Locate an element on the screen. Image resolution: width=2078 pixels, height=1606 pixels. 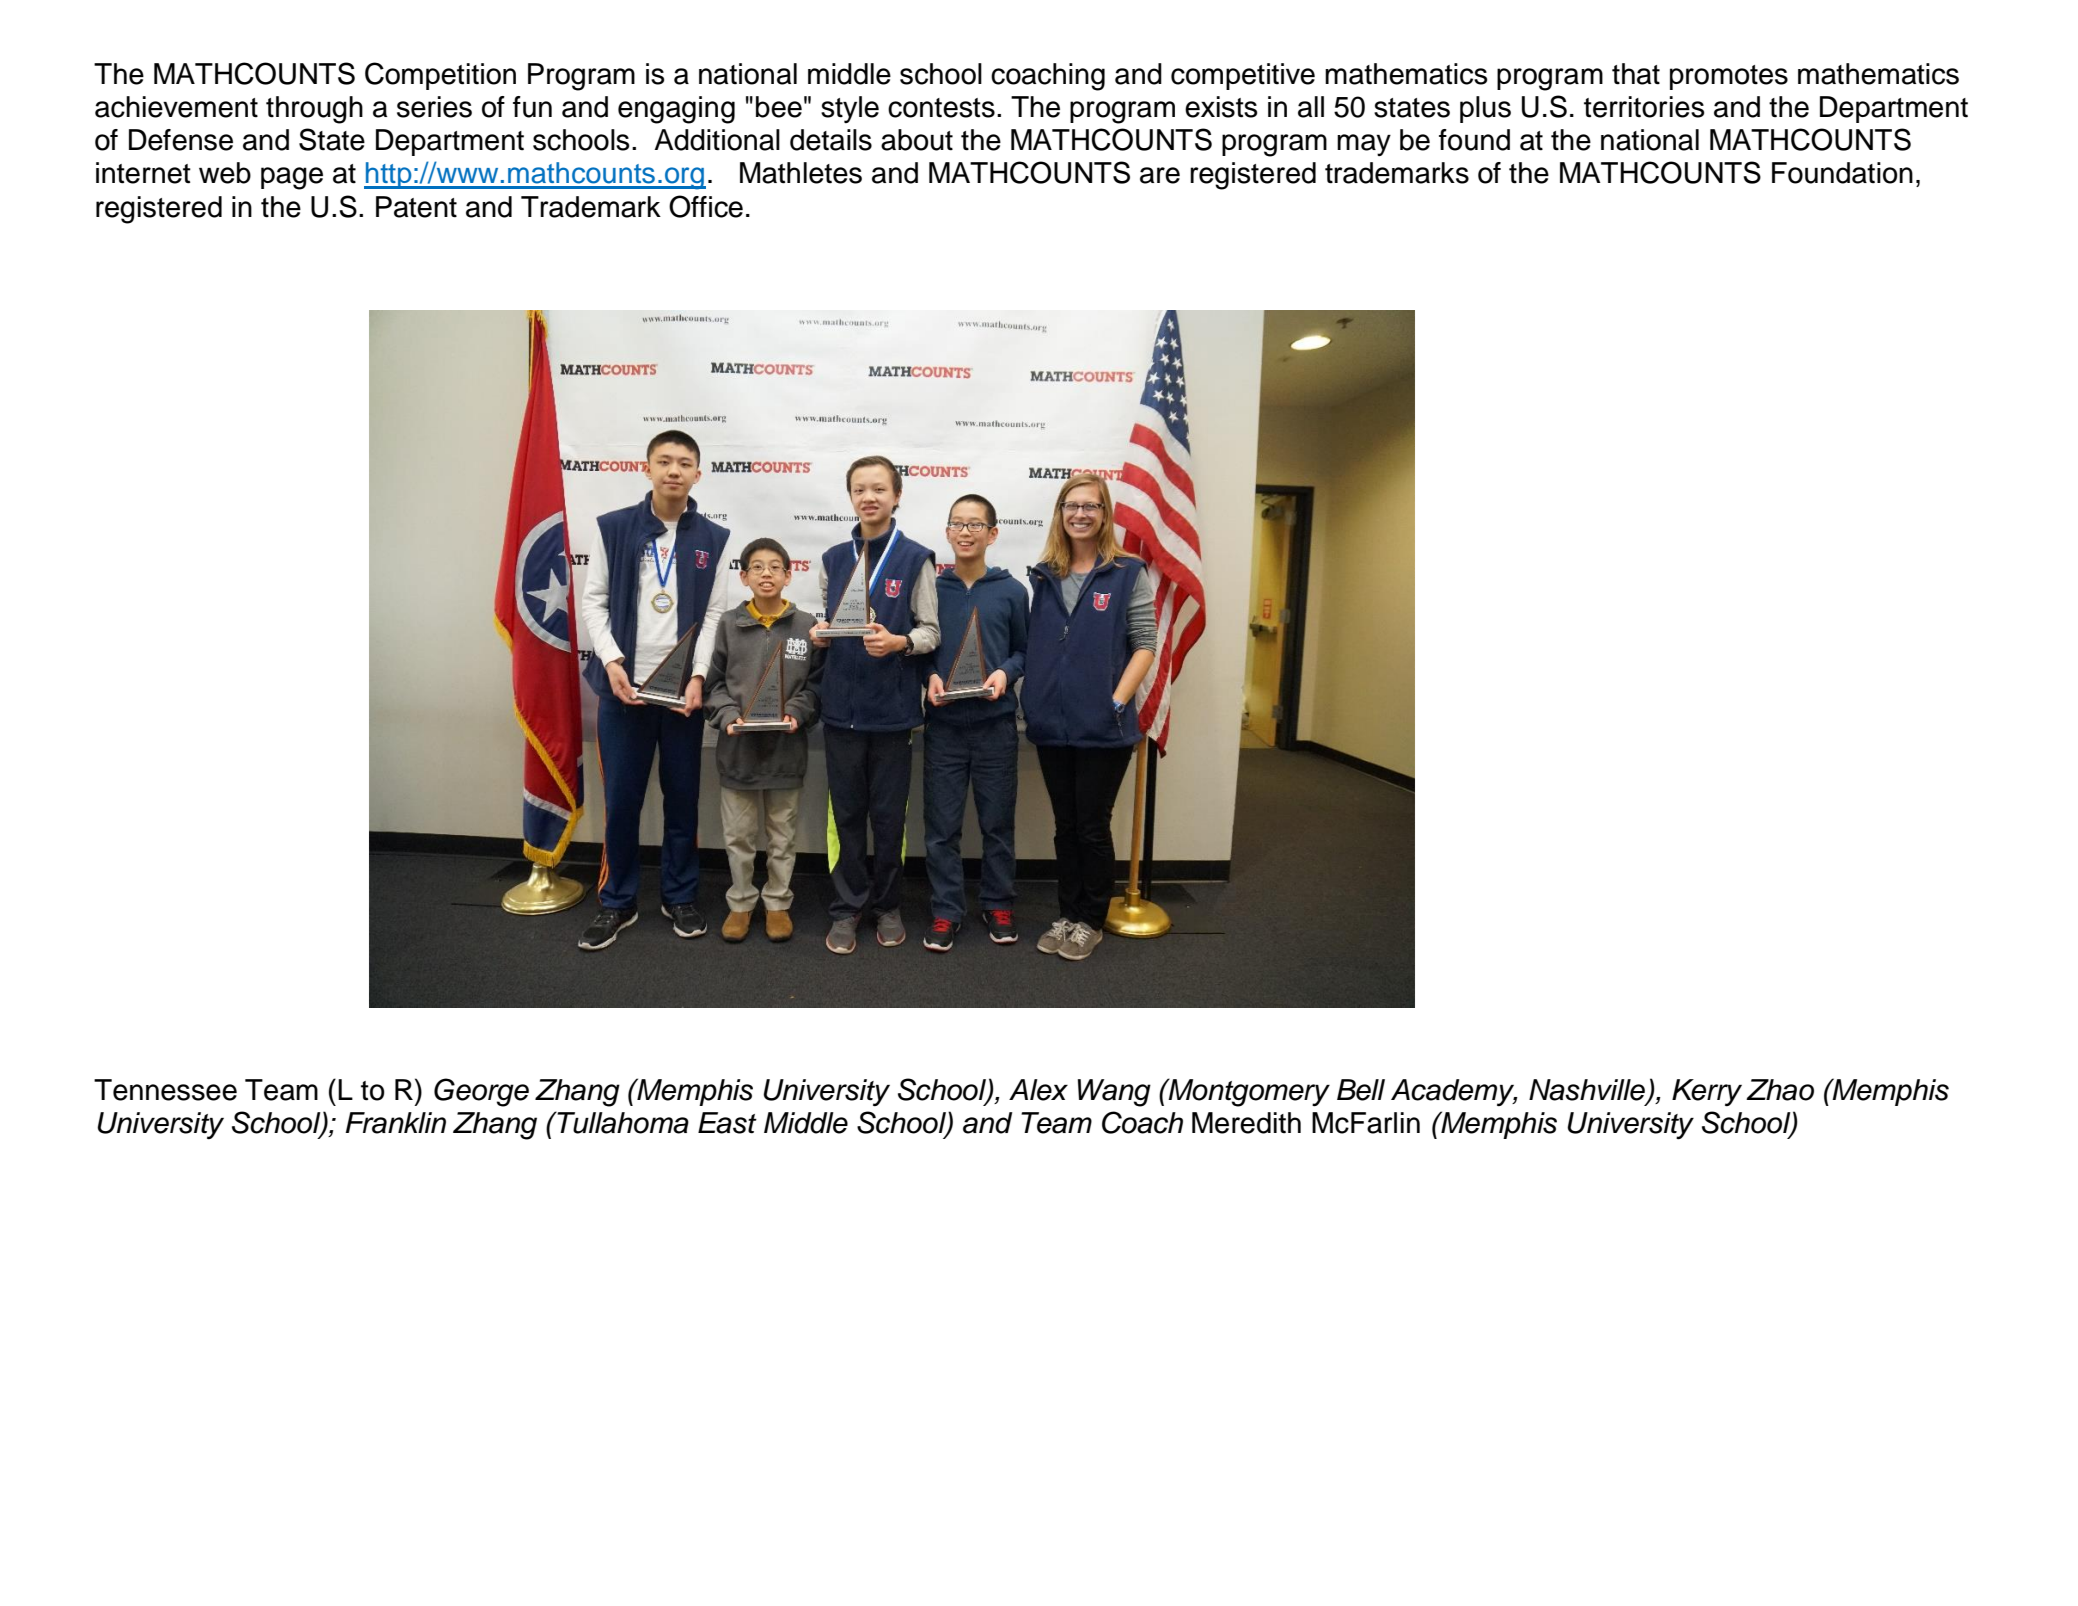
contests is located at coordinates (941, 108).
